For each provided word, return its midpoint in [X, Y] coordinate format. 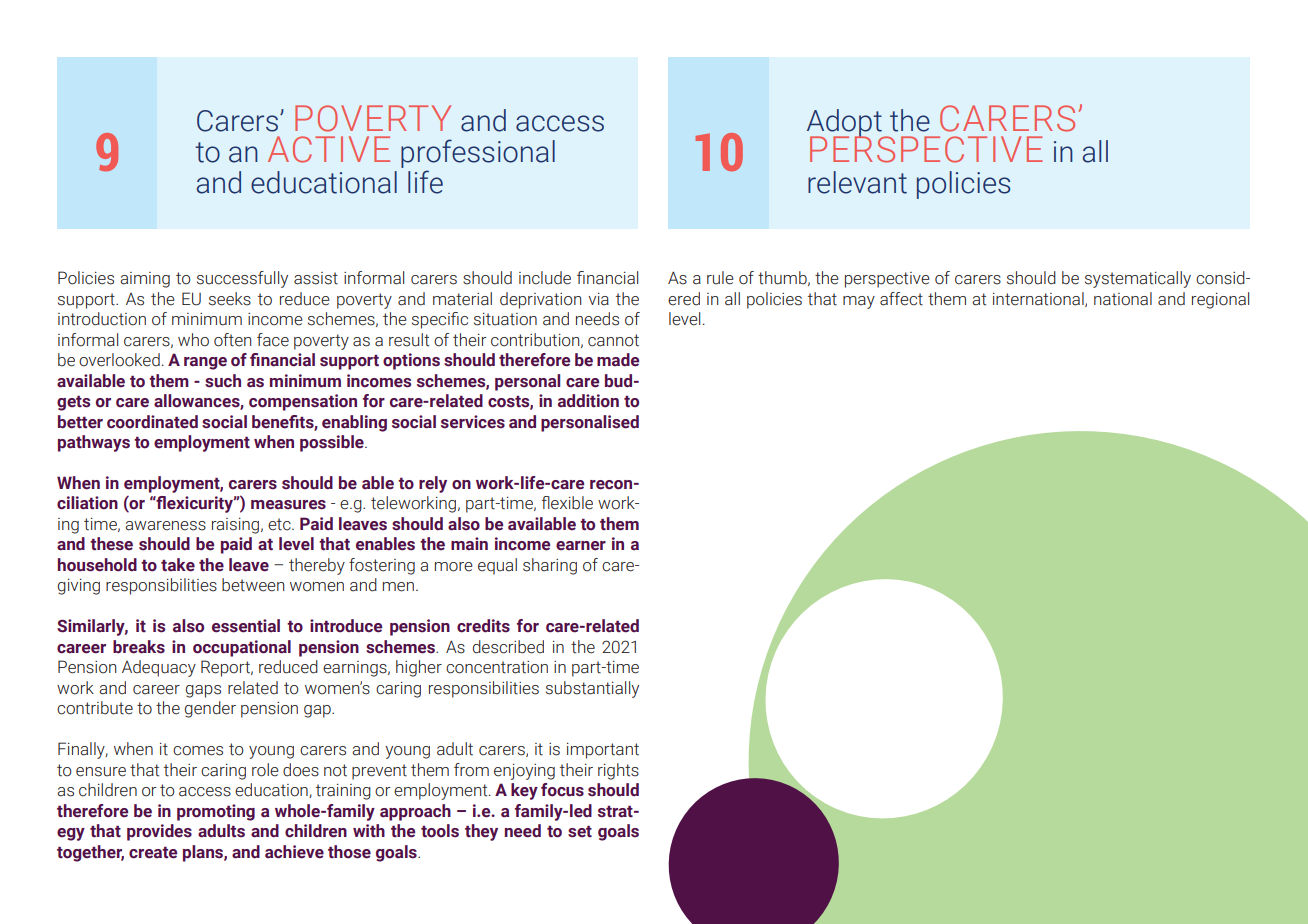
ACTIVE [329, 149]
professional [478, 153]
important [603, 751]
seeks [230, 299]
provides [159, 832]
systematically [1138, 279]
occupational [242, 648]
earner [581, 546]
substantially [592, 689]
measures [288, 505]
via [598, 299]
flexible [567, 503]
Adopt [845, 124]
